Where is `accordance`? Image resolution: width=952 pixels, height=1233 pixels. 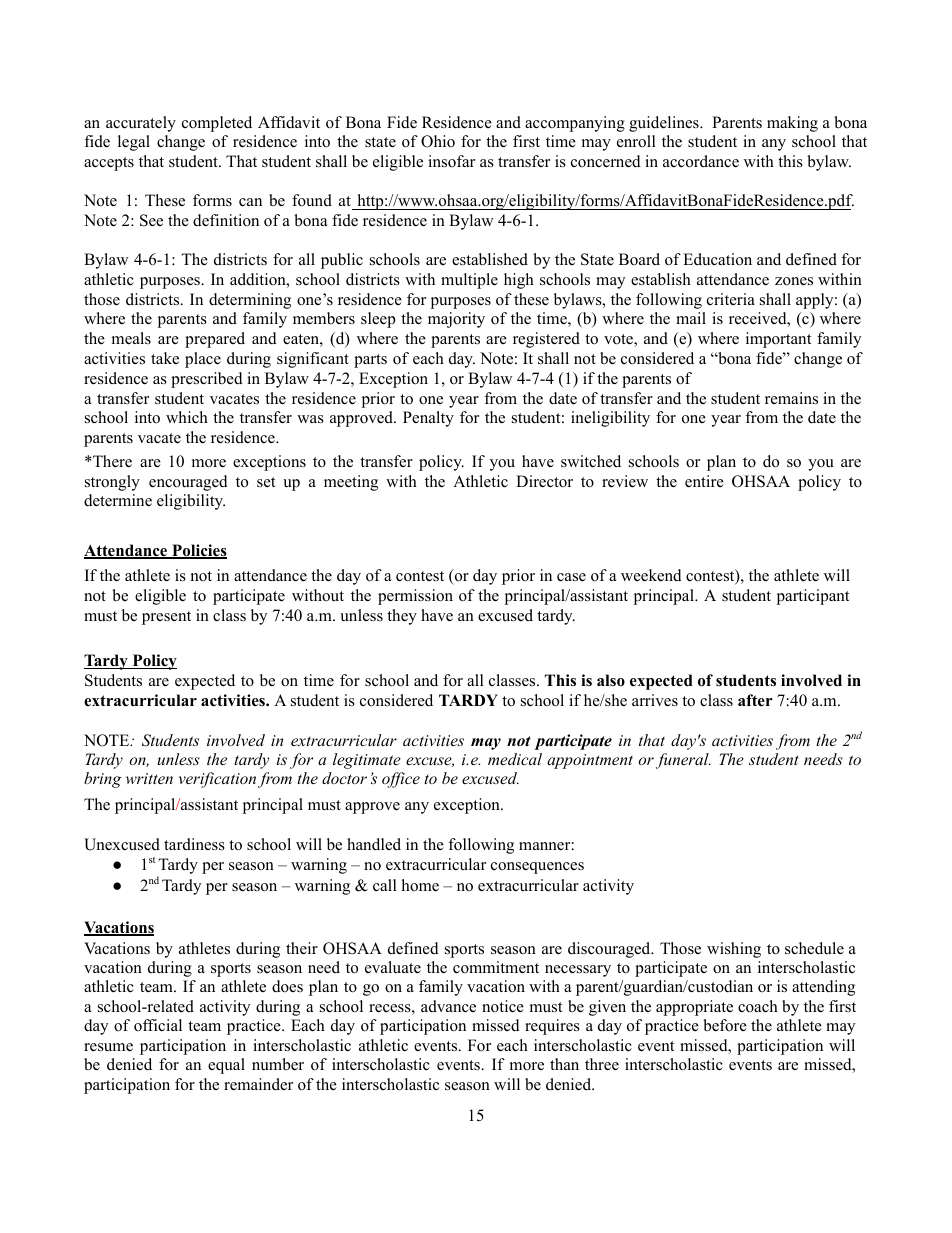 accordance is located at coordinates (701, 161).
